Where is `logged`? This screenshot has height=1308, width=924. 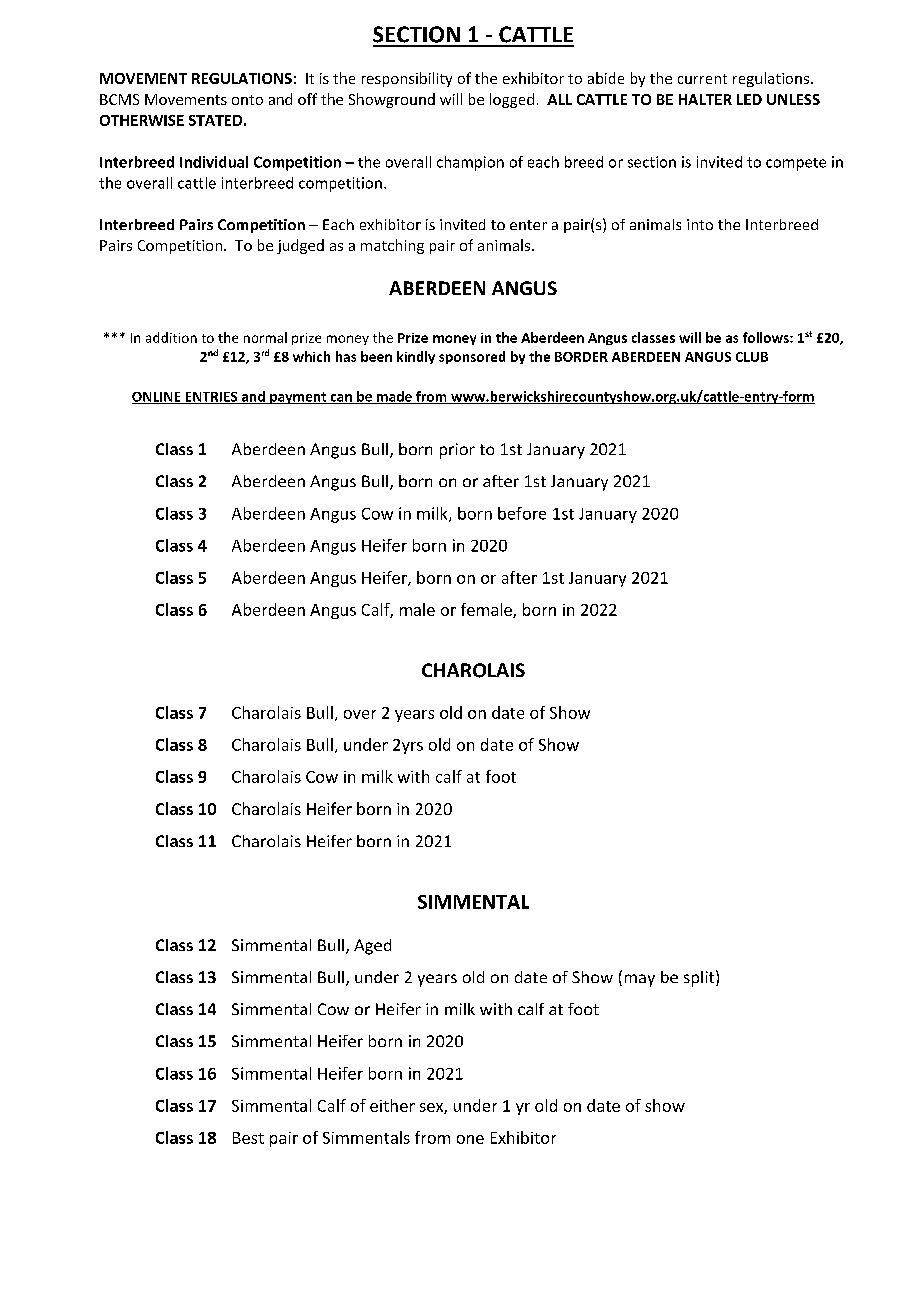 logged is located at coordinates (512, 100).
